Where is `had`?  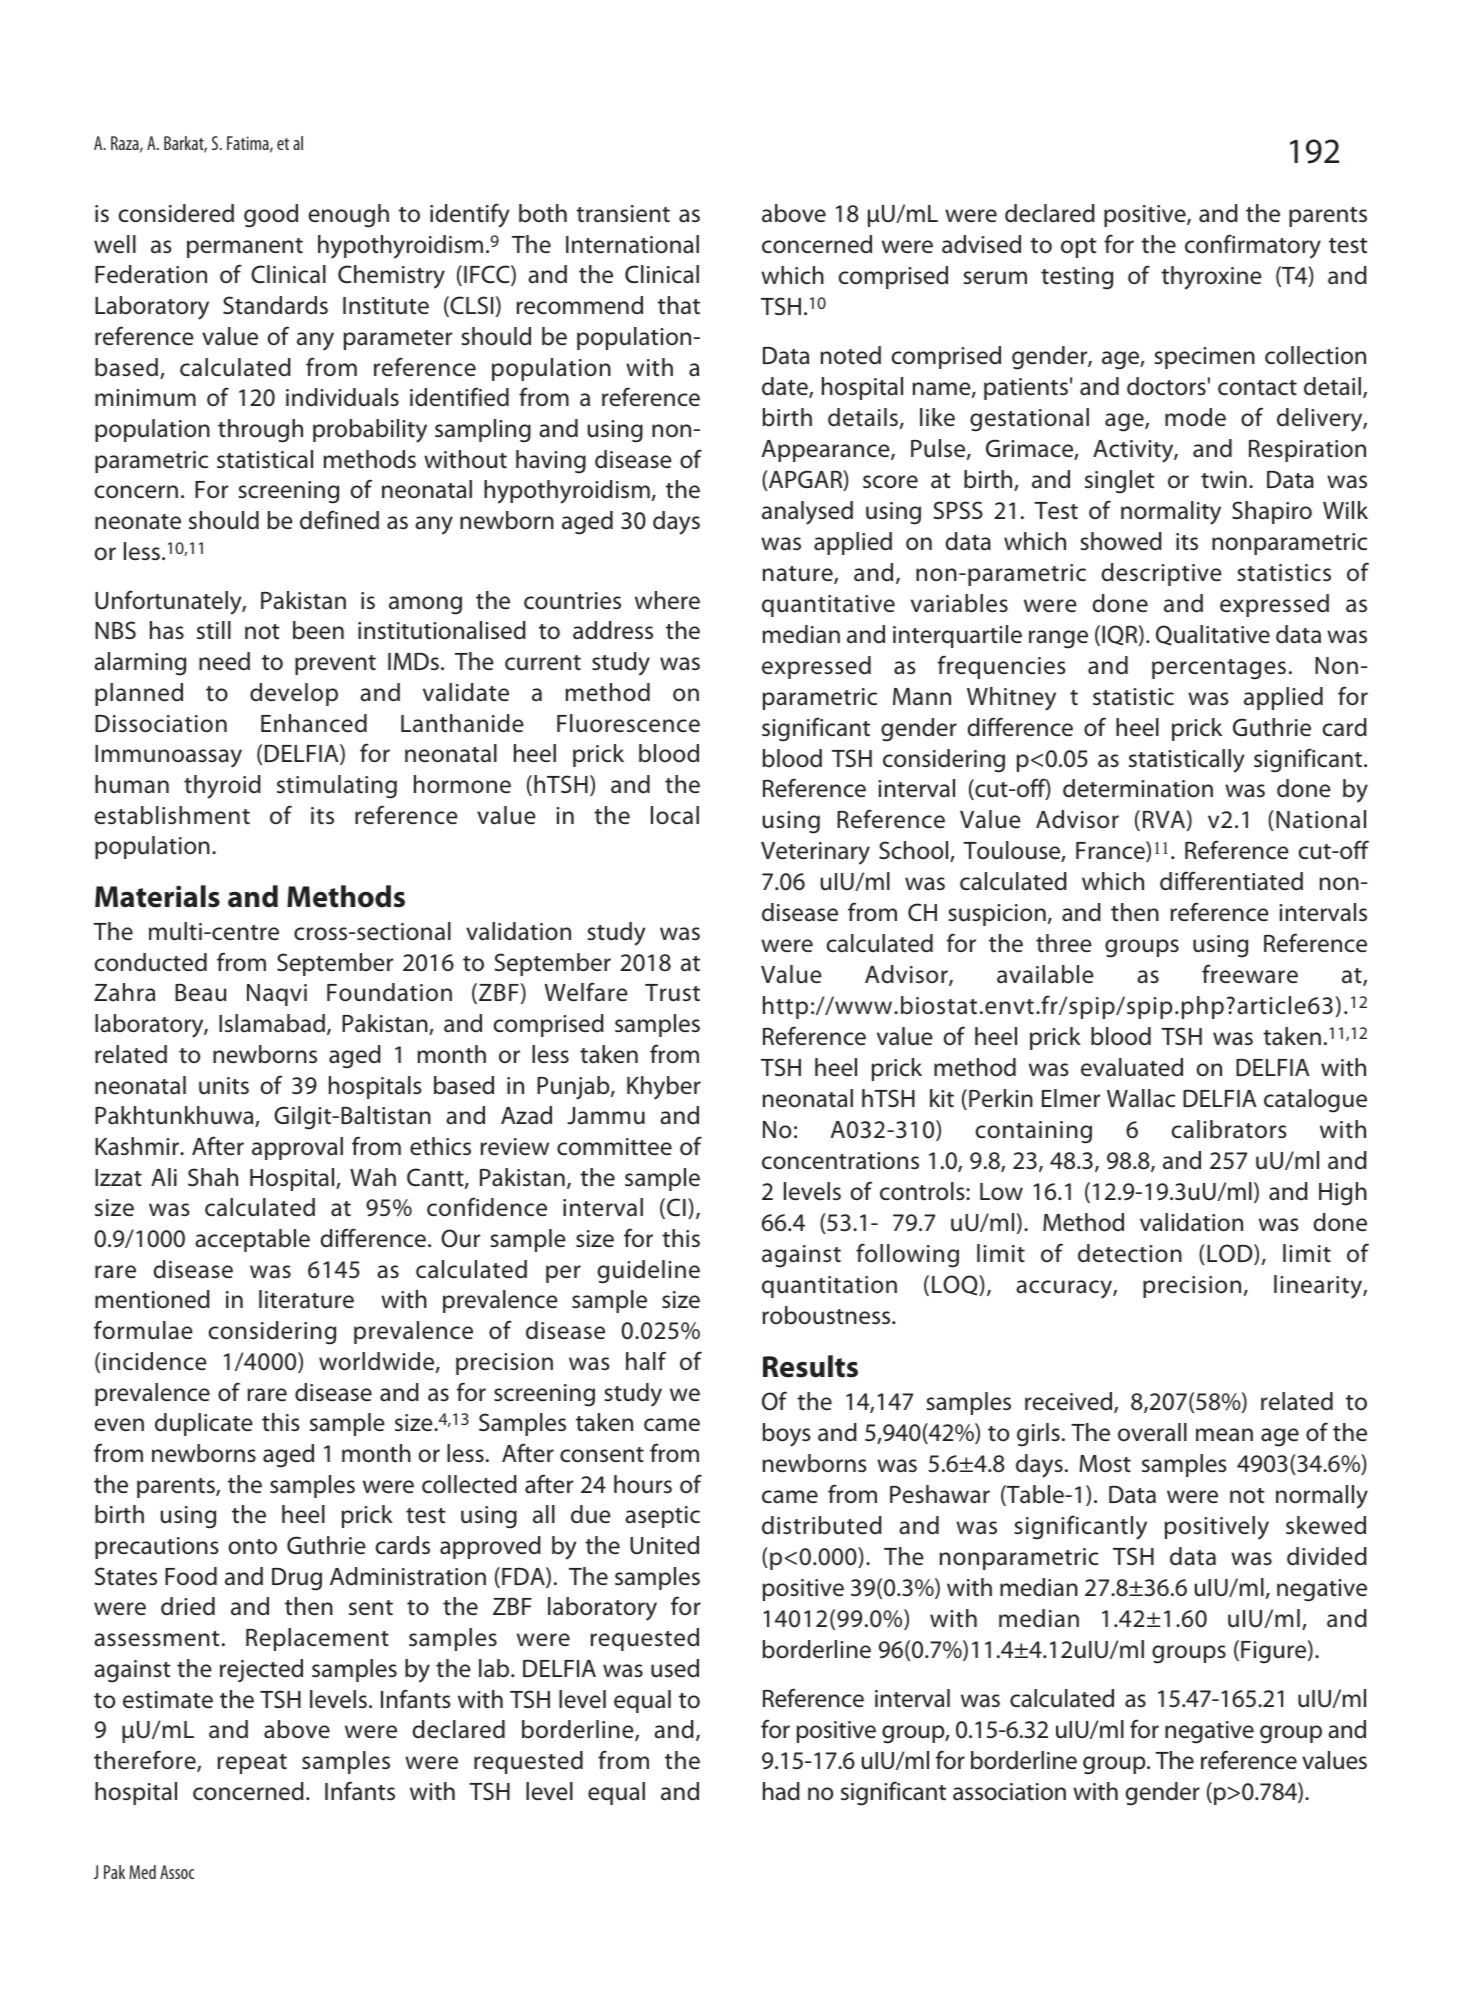
had is located at coordinates (781, 1791).
